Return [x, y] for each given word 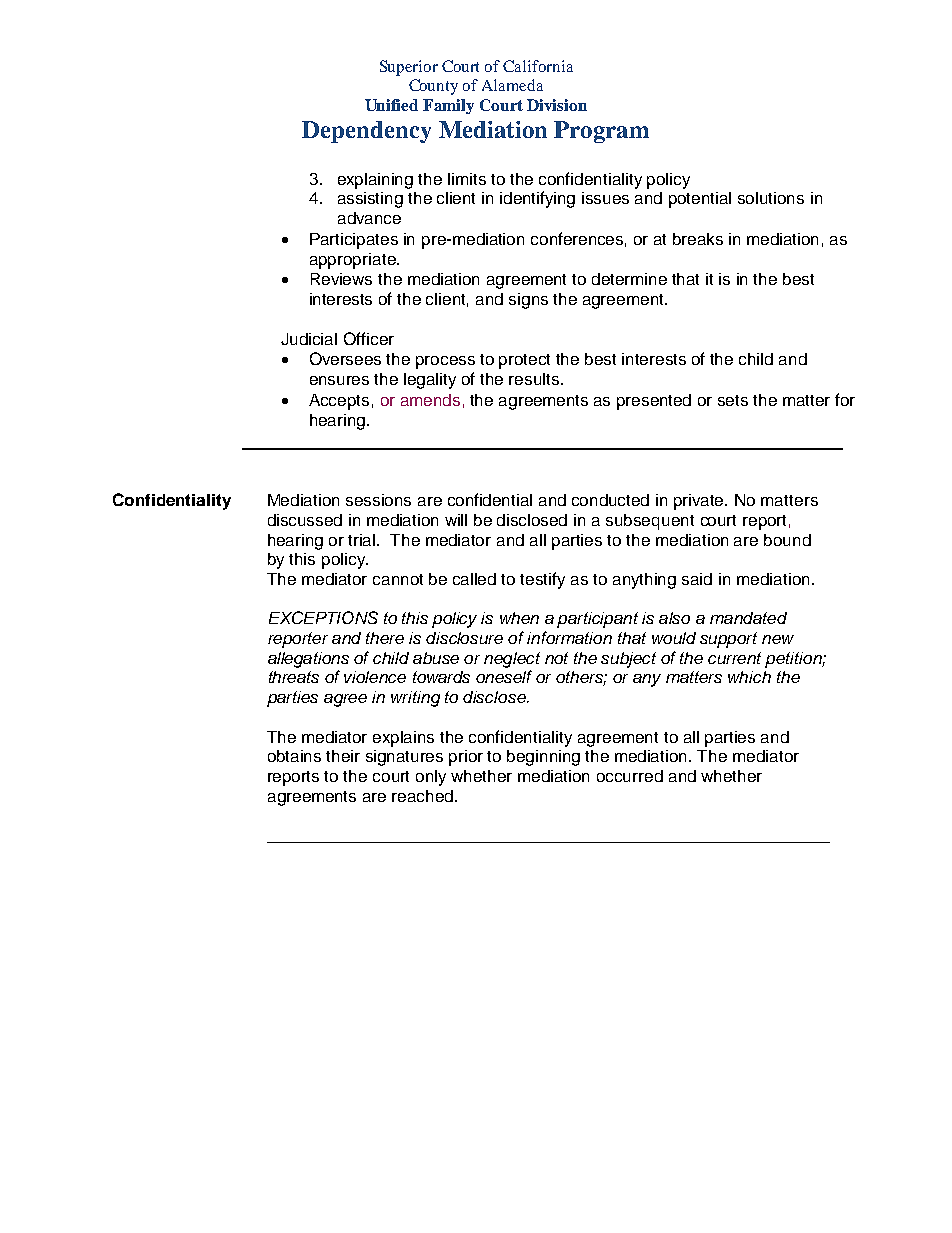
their [343, 756]
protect [524, 361]
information [569, 637]
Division [557, 105]
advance [369, 218]
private [700, 502]
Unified [391, 105]
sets [733, 400]
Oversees [345, 358]
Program [601, 132]
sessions [378, 500]
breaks [698, 239]
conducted [610, 500]
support [728, 640]
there [385, 638]
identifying [537, 199]
